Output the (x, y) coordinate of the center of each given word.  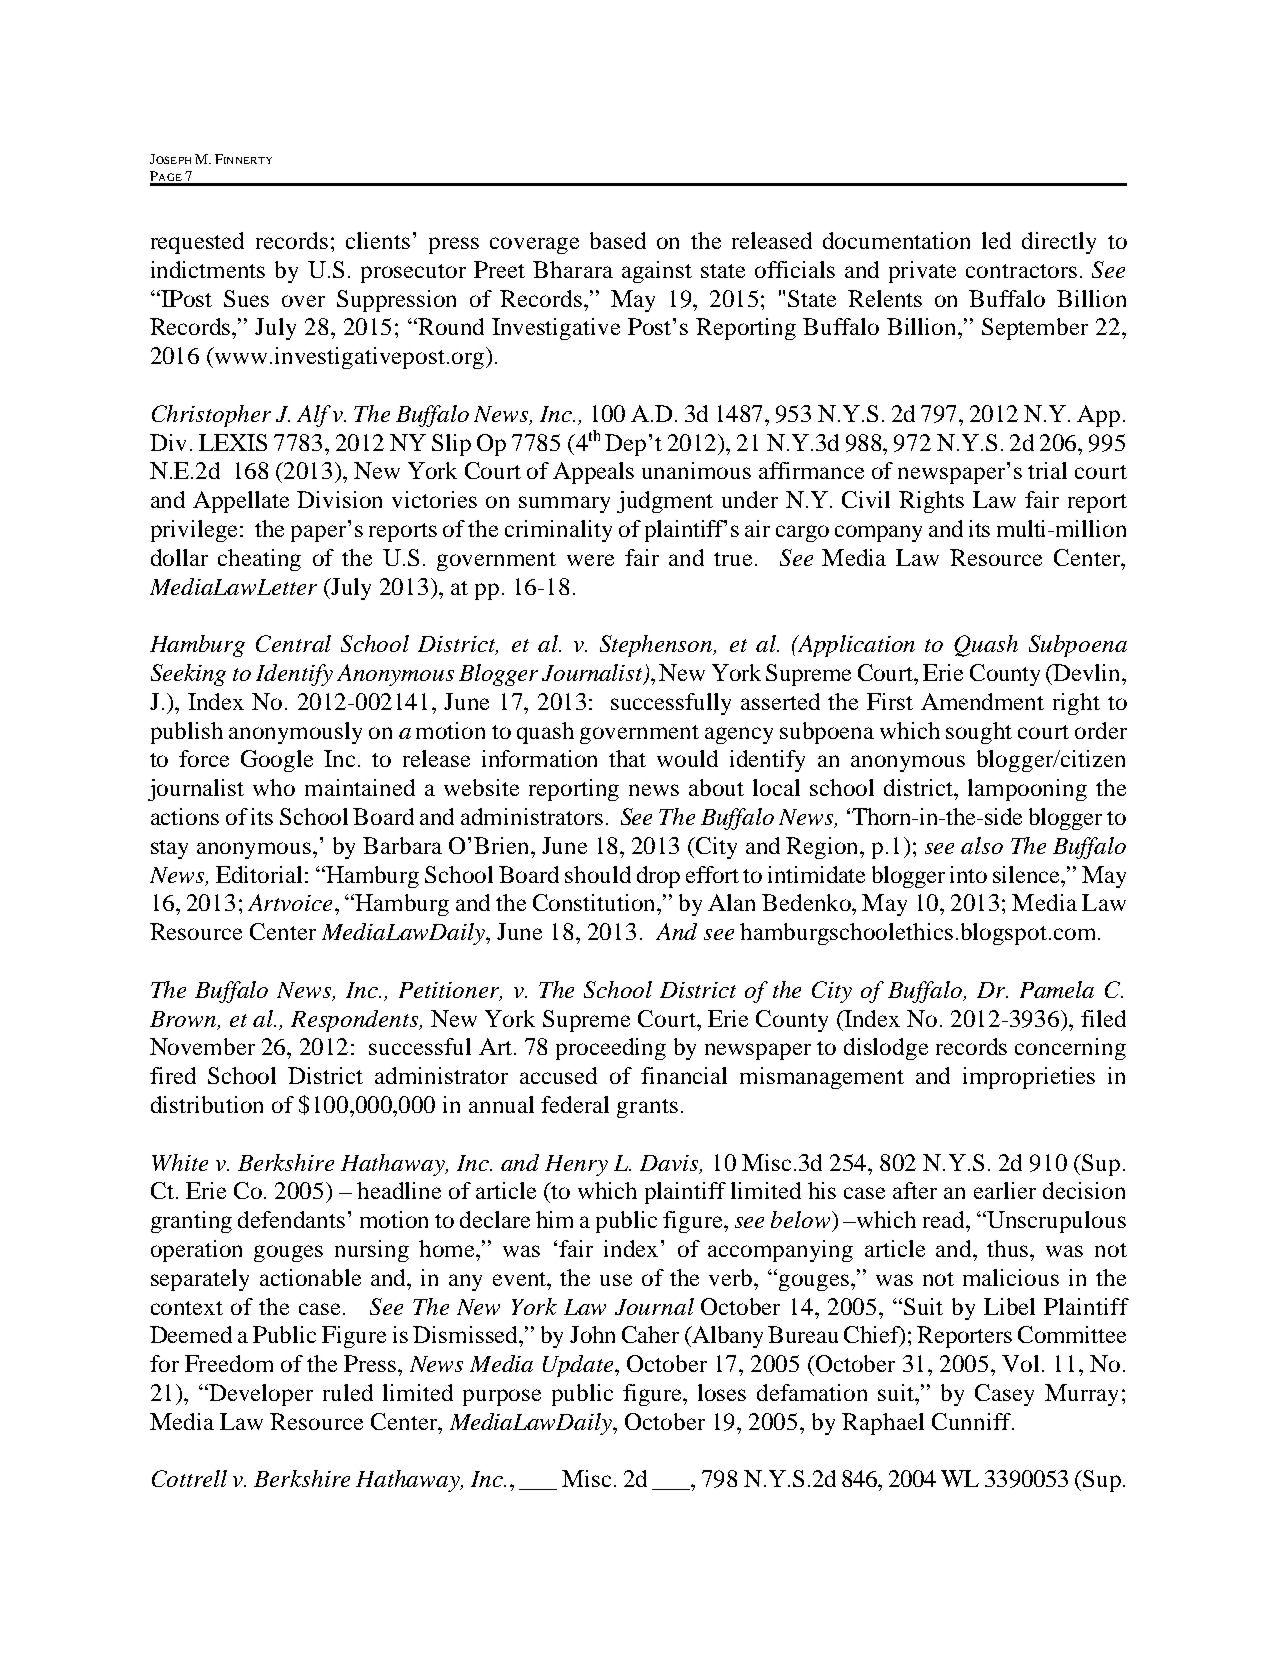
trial (1047, 470)
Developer (261, 1395)
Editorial (259, 874)
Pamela (1057, 989)
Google (277, 761)
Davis (670, 1164)
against (657, 272)
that (627, 758)
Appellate (241, 502)
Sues (246, 298)
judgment (665, 502)
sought (979, 733)
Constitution (596, 902)
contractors (1021, 271)
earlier (1005, 1190)
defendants (291, 1219)
